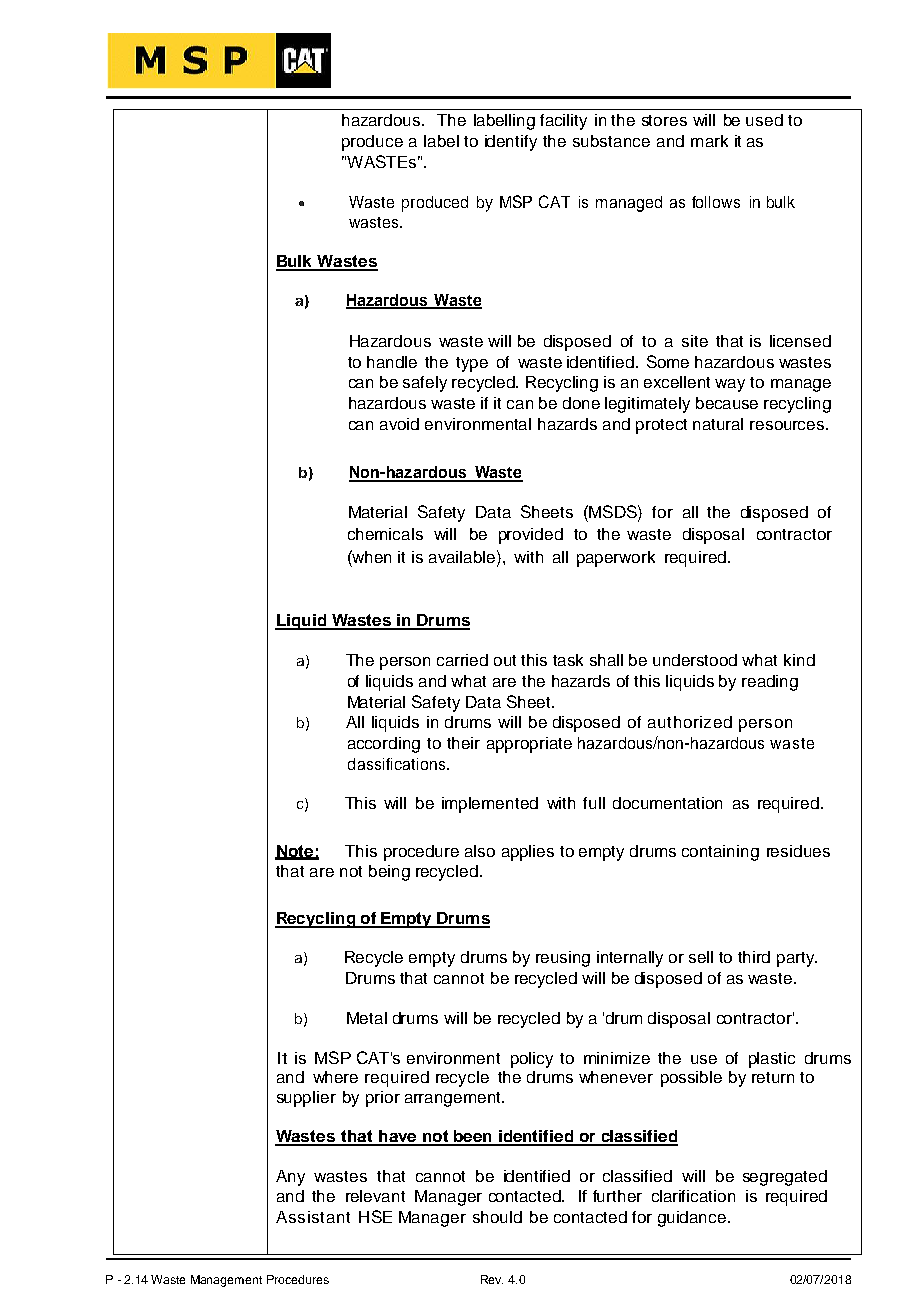 This screenshot has width=924, height=1308. Describe the element at coordinates (563, 122) in the screenshot. I see `facility` at that location.
